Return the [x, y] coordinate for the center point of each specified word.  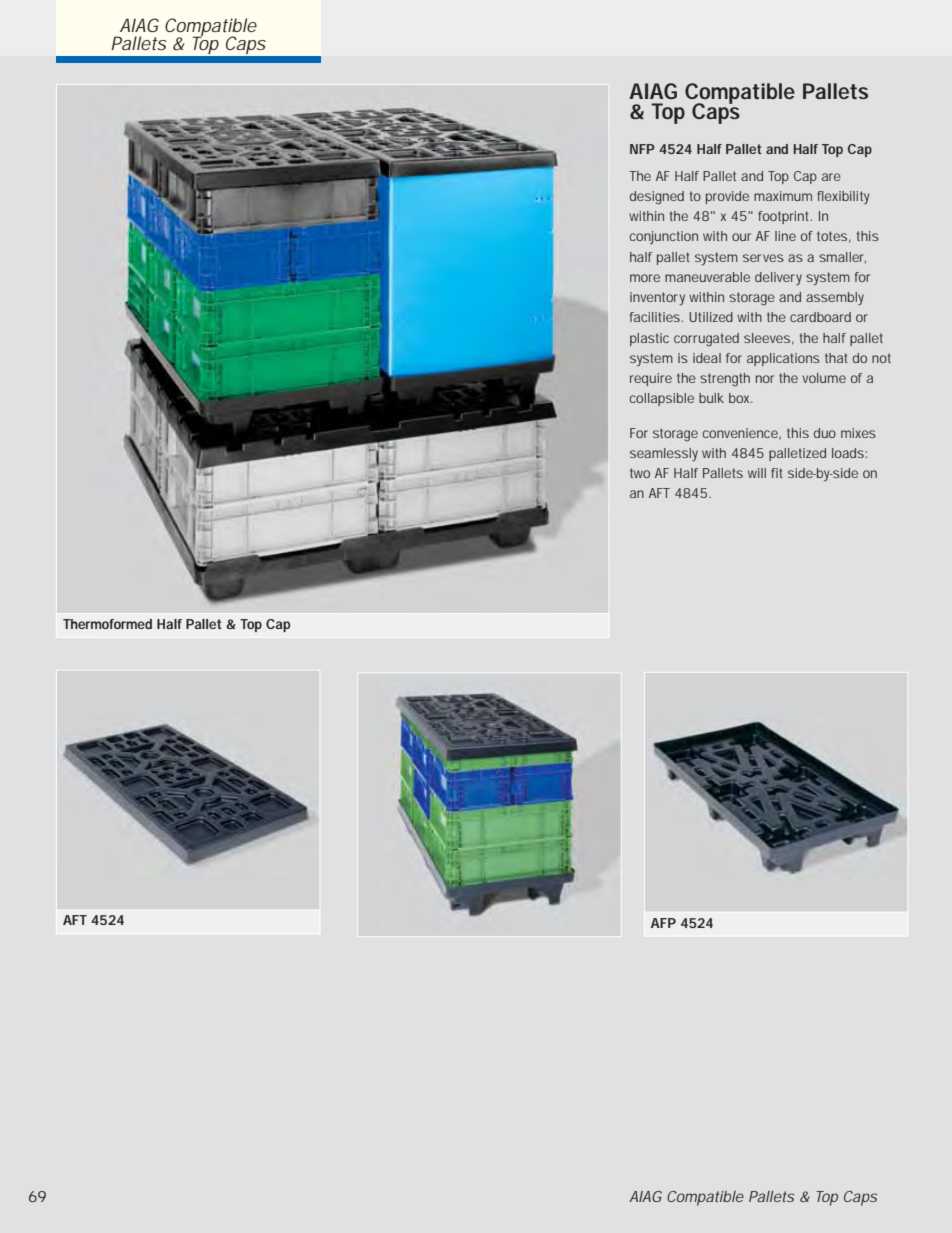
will [757, 473]
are [831, 177]
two [640, 473]
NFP [642, 149]
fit [777, 473]
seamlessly [664, 454]
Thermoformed [107, 624]
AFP [663, 923]
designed [657, 198]
